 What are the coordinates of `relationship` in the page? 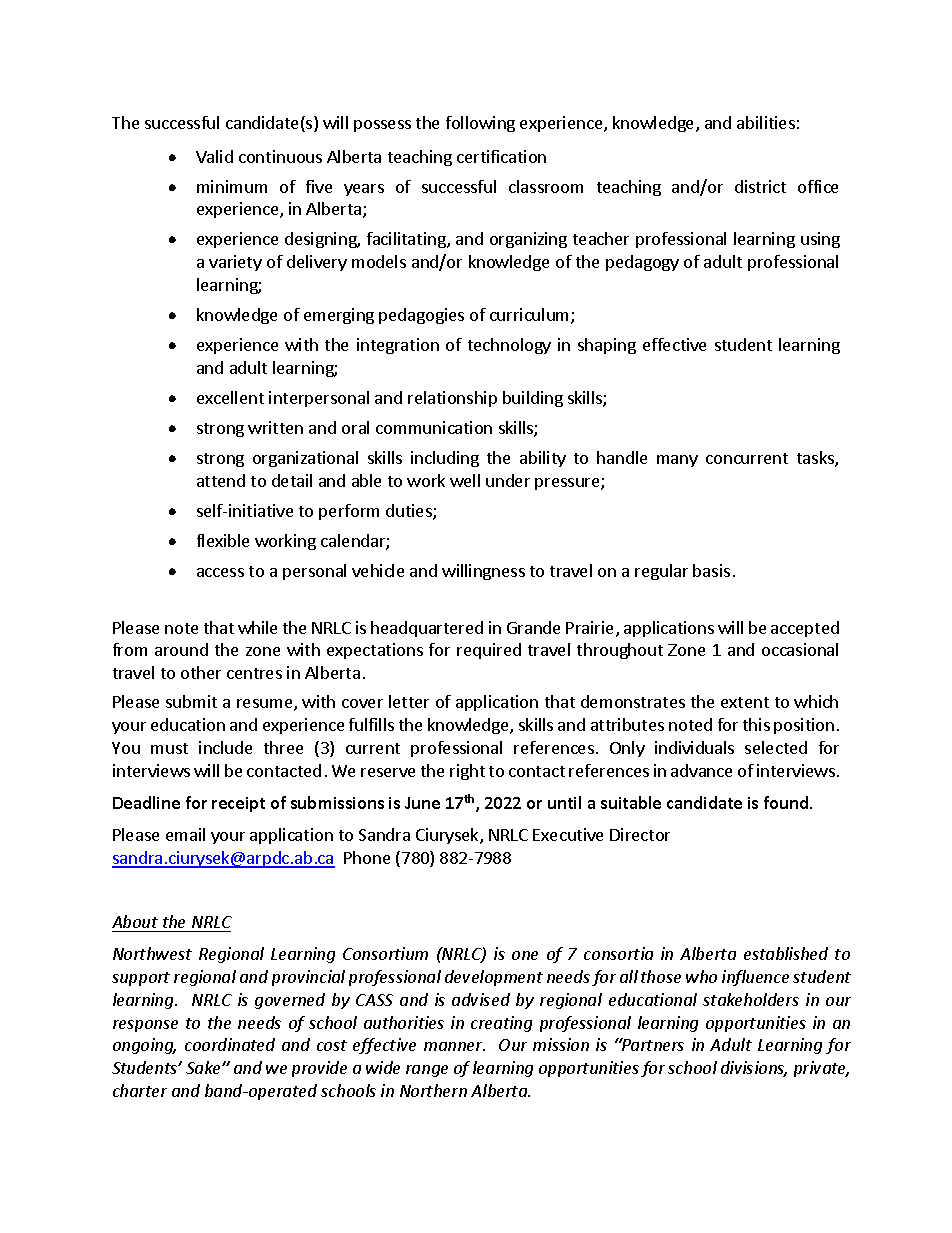 It's located at (452, 399).
